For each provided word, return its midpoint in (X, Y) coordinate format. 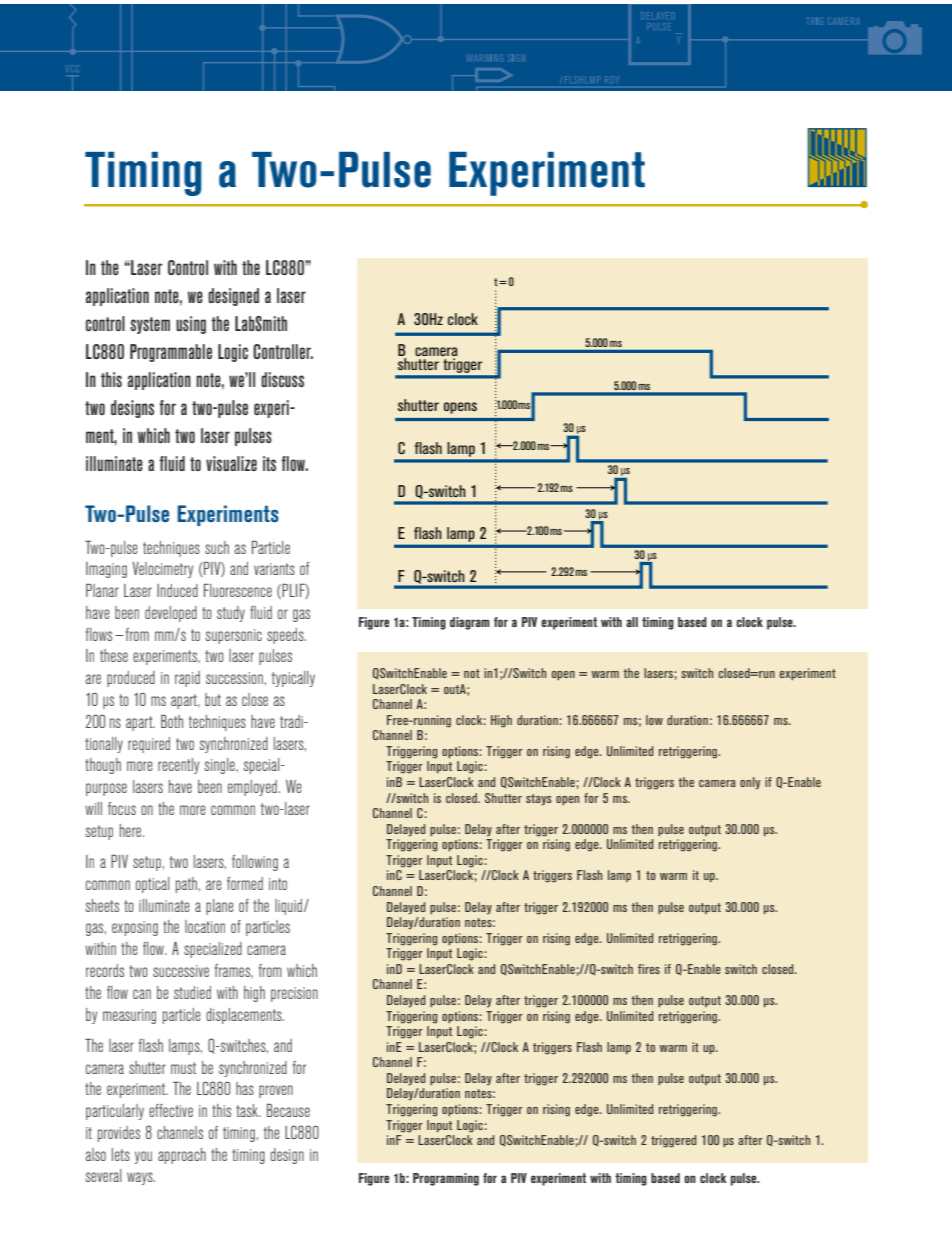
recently (178, 766)
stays (539, 800)
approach (182, 1156)
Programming (446, 1179)
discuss (282, 379)
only (750, 783)
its (269, 463)
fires (649, 969)
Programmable (171, 353)
